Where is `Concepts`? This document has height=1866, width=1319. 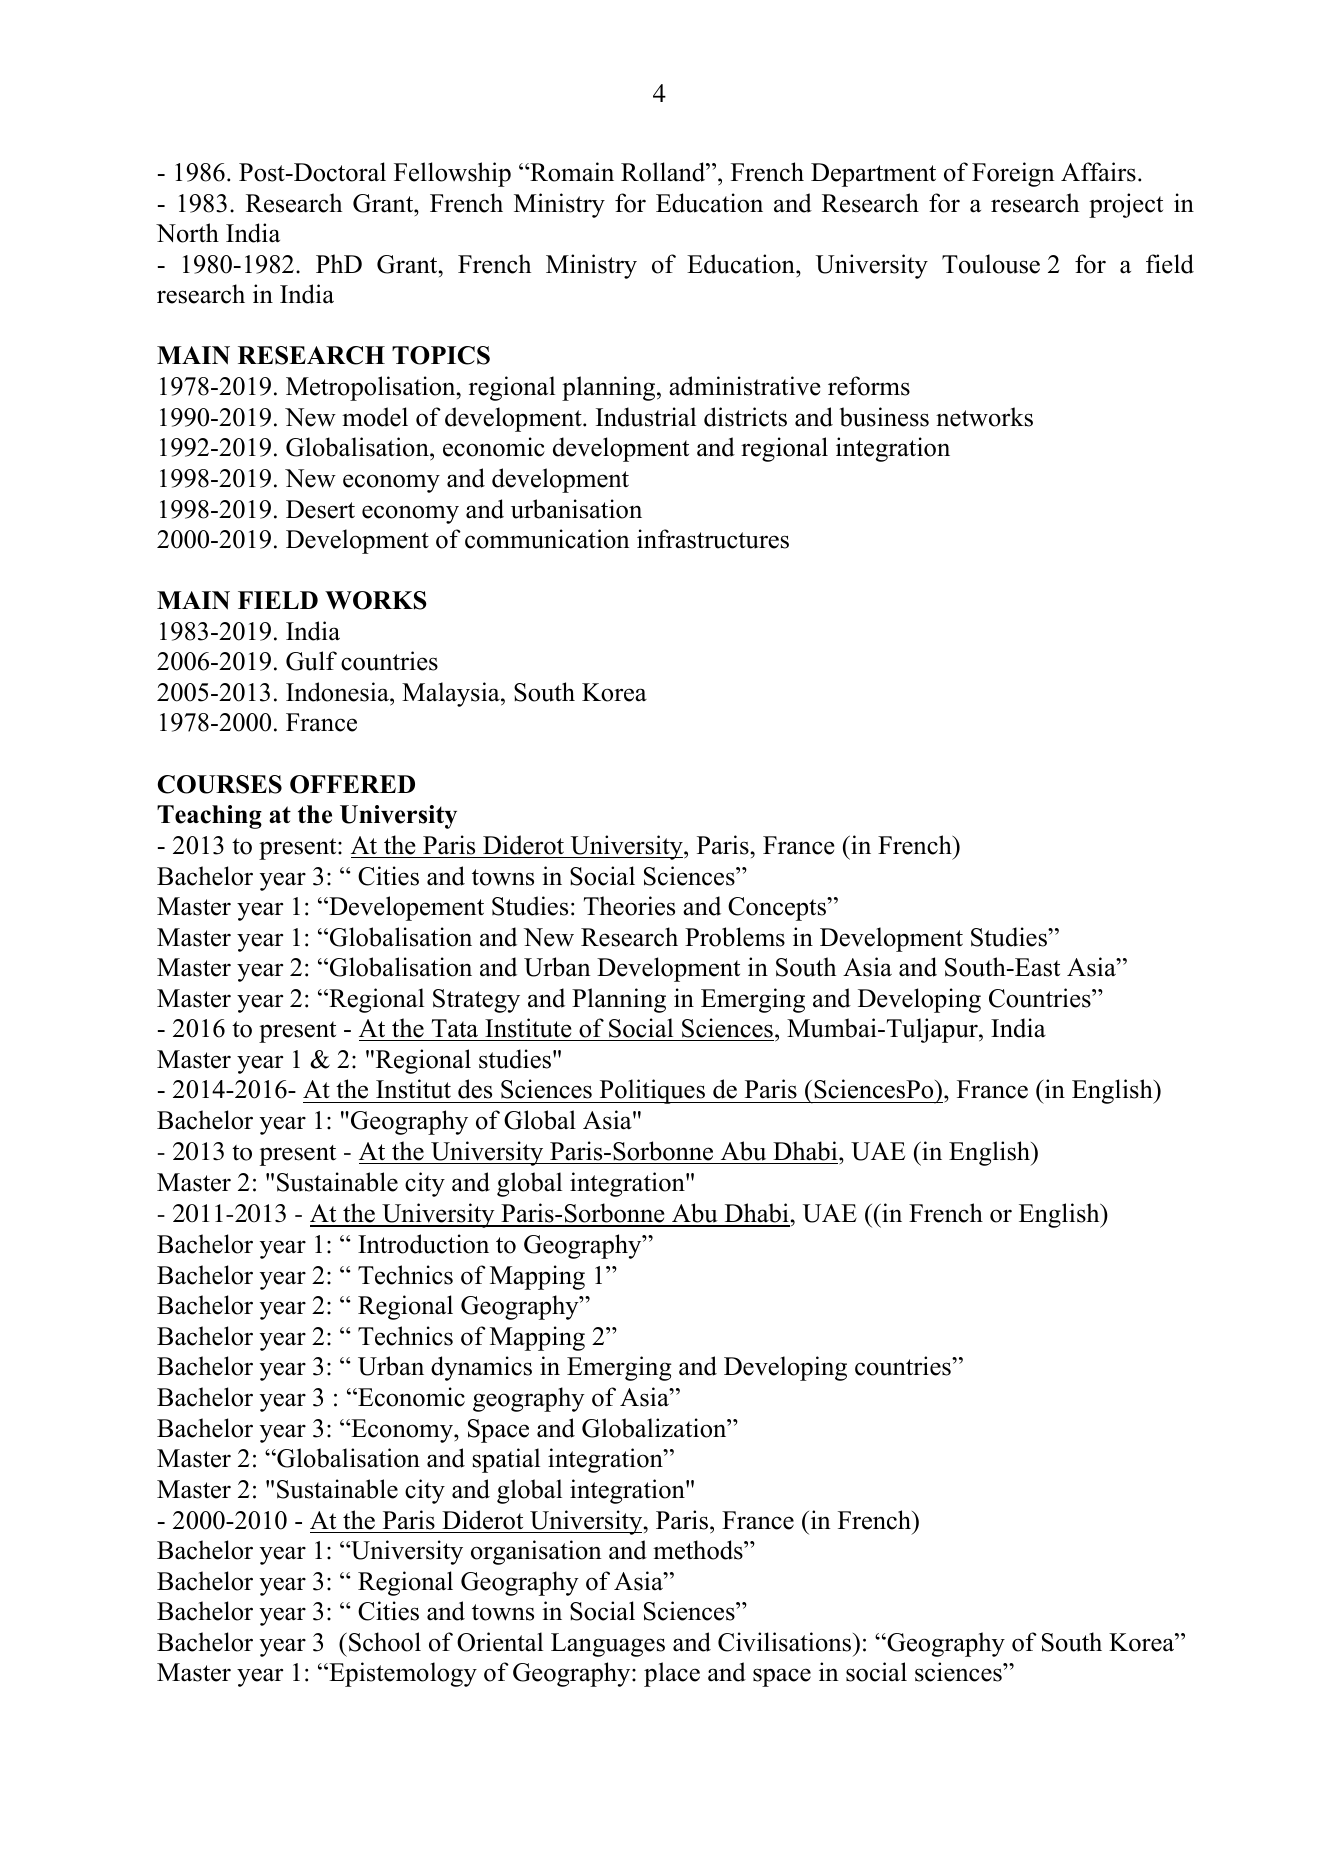
Concepts is located at coordinates (778, 909).
